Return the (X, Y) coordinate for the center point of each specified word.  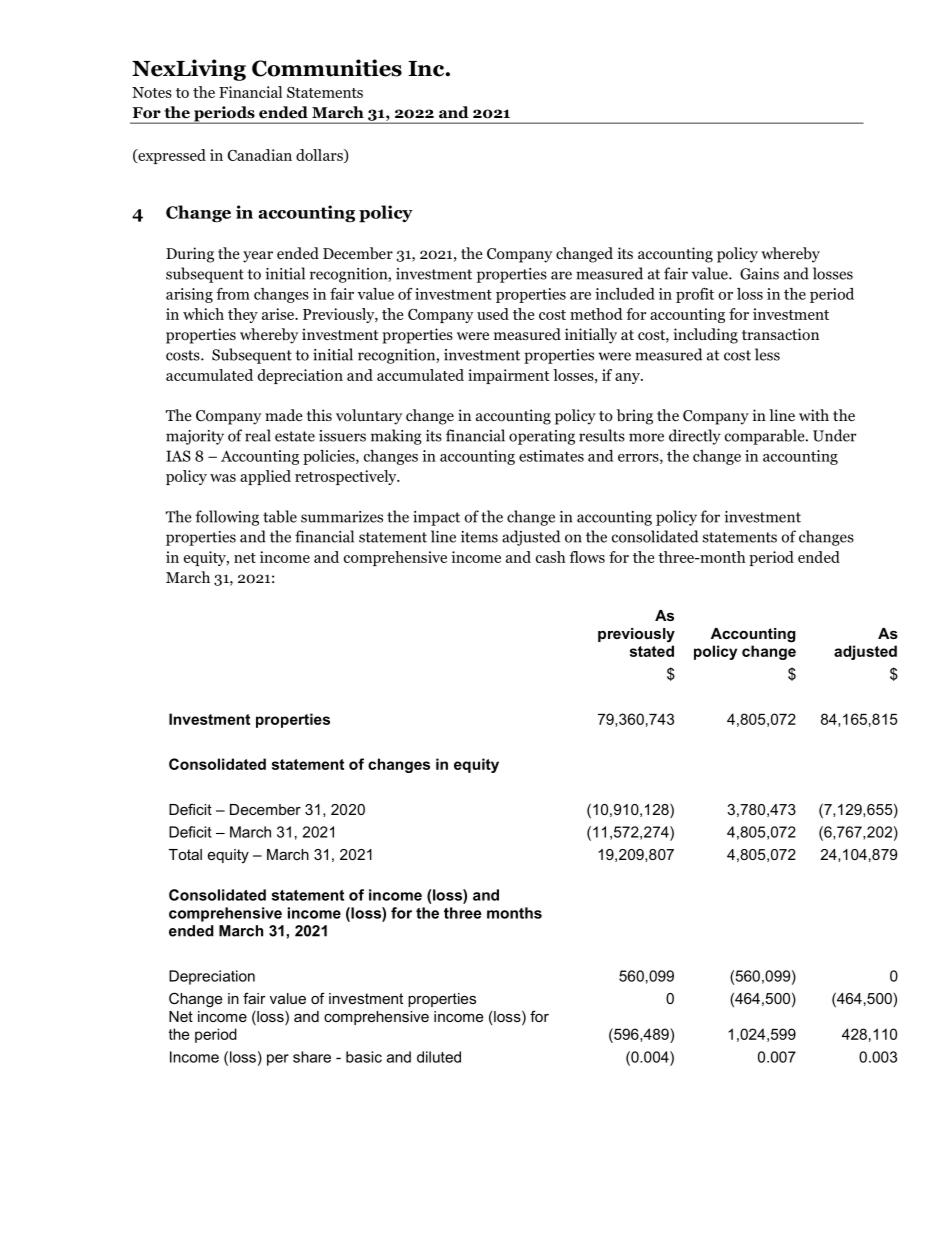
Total (185, 854)
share (312, 1057)
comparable (766, 437)
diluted (439, 1057)
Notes (152, 92)
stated (652, 651)
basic (364, 1057)
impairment (509, 376)
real (258, 435)
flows (587, 557)
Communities (327, 68)
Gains (759, 274)
